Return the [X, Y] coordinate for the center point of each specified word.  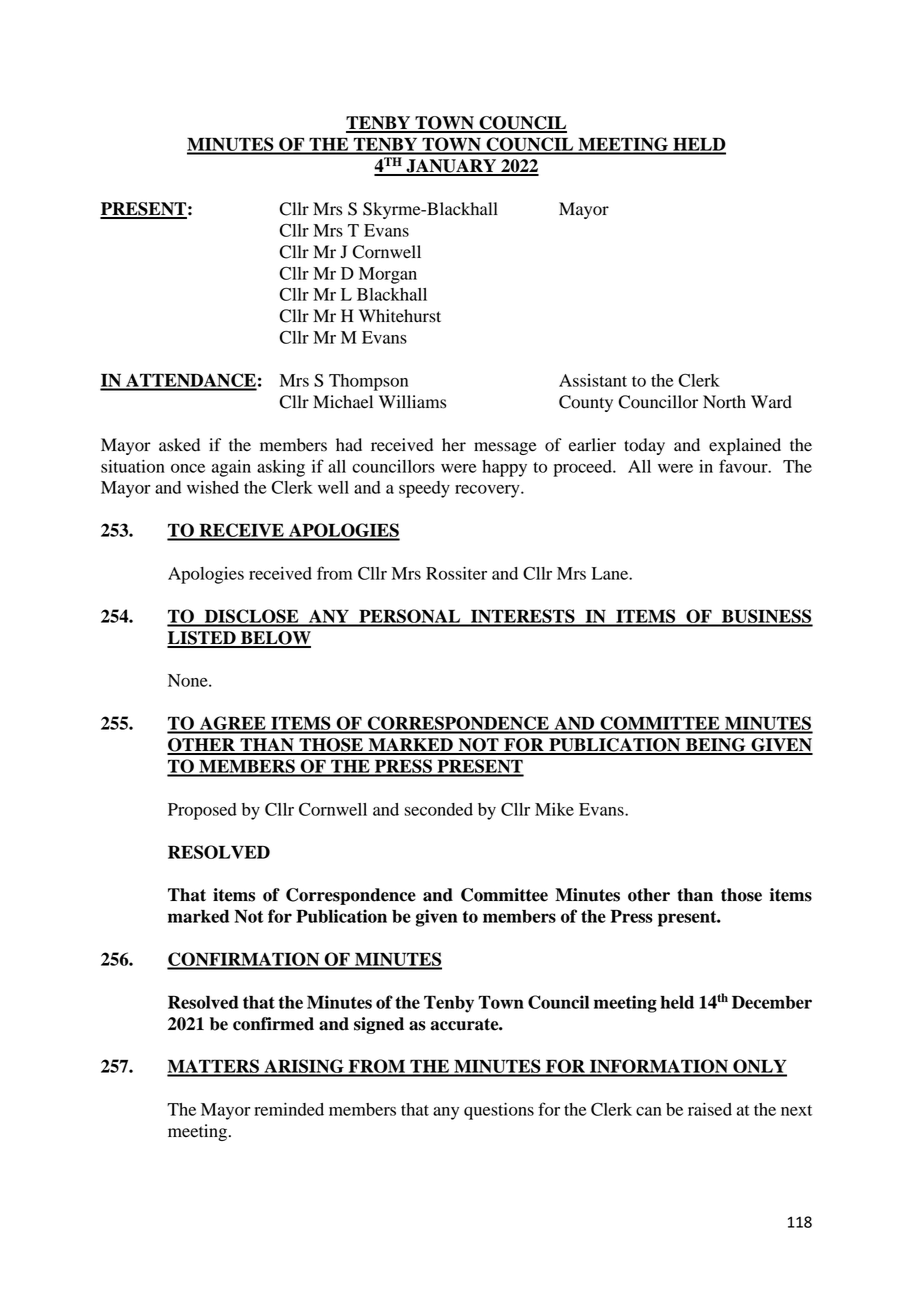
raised [710, 1109]
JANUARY [451, 167]
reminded [289, 1109]
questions [499, 1111]
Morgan [388, 275]
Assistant [593, 380]
